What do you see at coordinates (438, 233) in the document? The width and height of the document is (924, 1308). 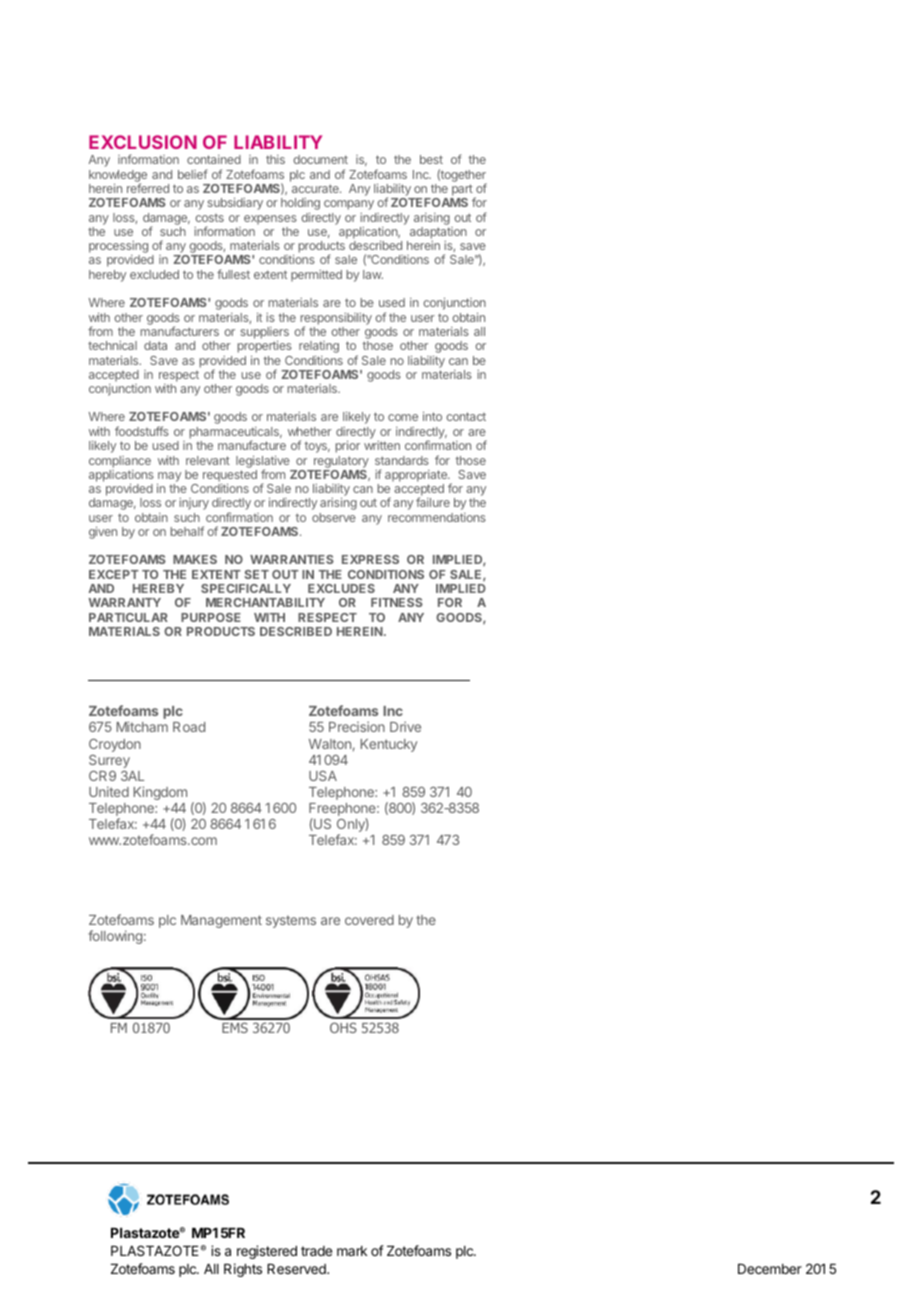 I see `adaptation` at bounding box center [438, 233].
